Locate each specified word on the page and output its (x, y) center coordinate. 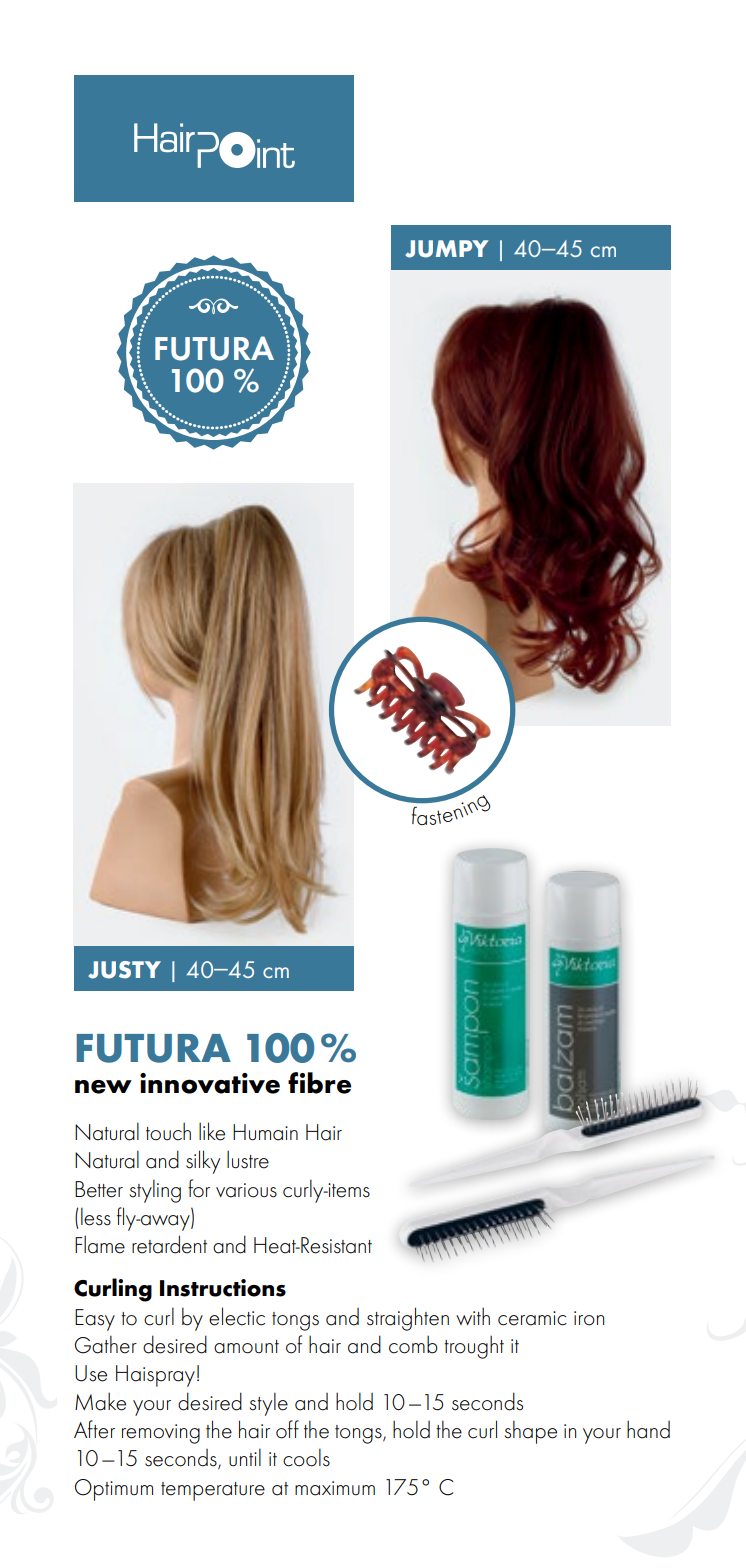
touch (168, 1131)
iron (589, 1318)
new (103, 1087)
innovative (210, 1083)
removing (161, 1434)
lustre (248, 1159)
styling (155, 1191)
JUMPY (447, 249)
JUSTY (124, 970)
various (246, 1190)
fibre (319, 1083)
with (473, 1316)
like (212, 1131)
